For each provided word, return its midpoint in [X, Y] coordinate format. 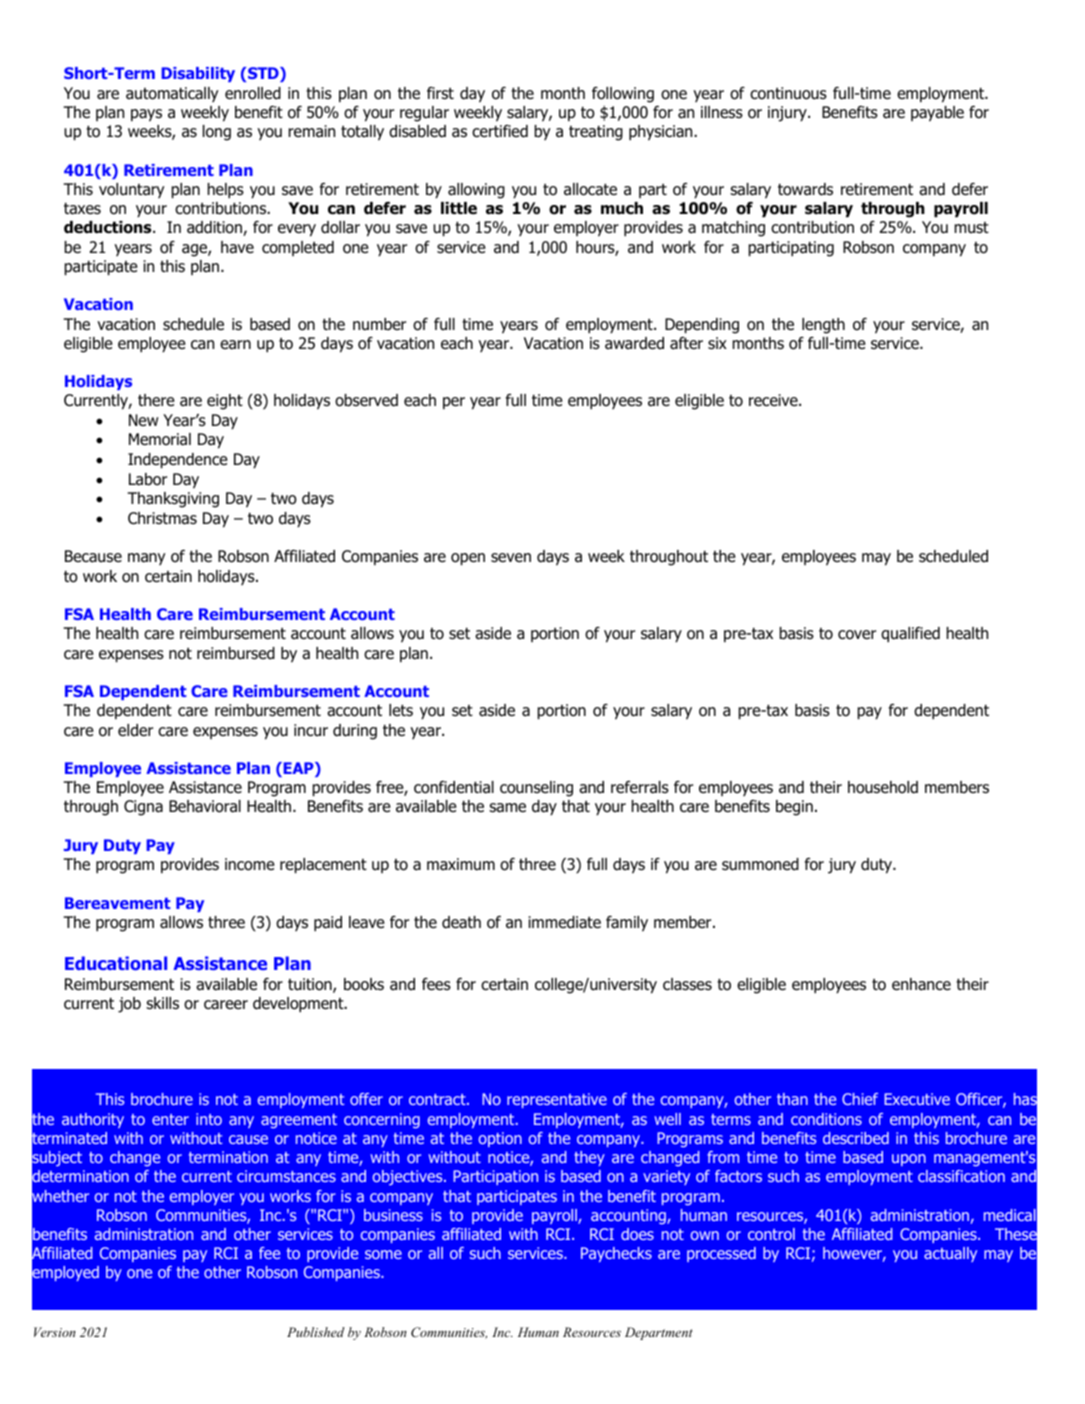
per [454, 403]
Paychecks [616, 1254]
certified [500, 131]
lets [401, 710]
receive [774, 400]
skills [162, 1003]
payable [937, 114]
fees [436, 984]
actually [950, 1254]
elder [135, 730]
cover [857, 635]
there [156, 400]
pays [146, 115]
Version [55, 1332]
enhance [921, 984]
